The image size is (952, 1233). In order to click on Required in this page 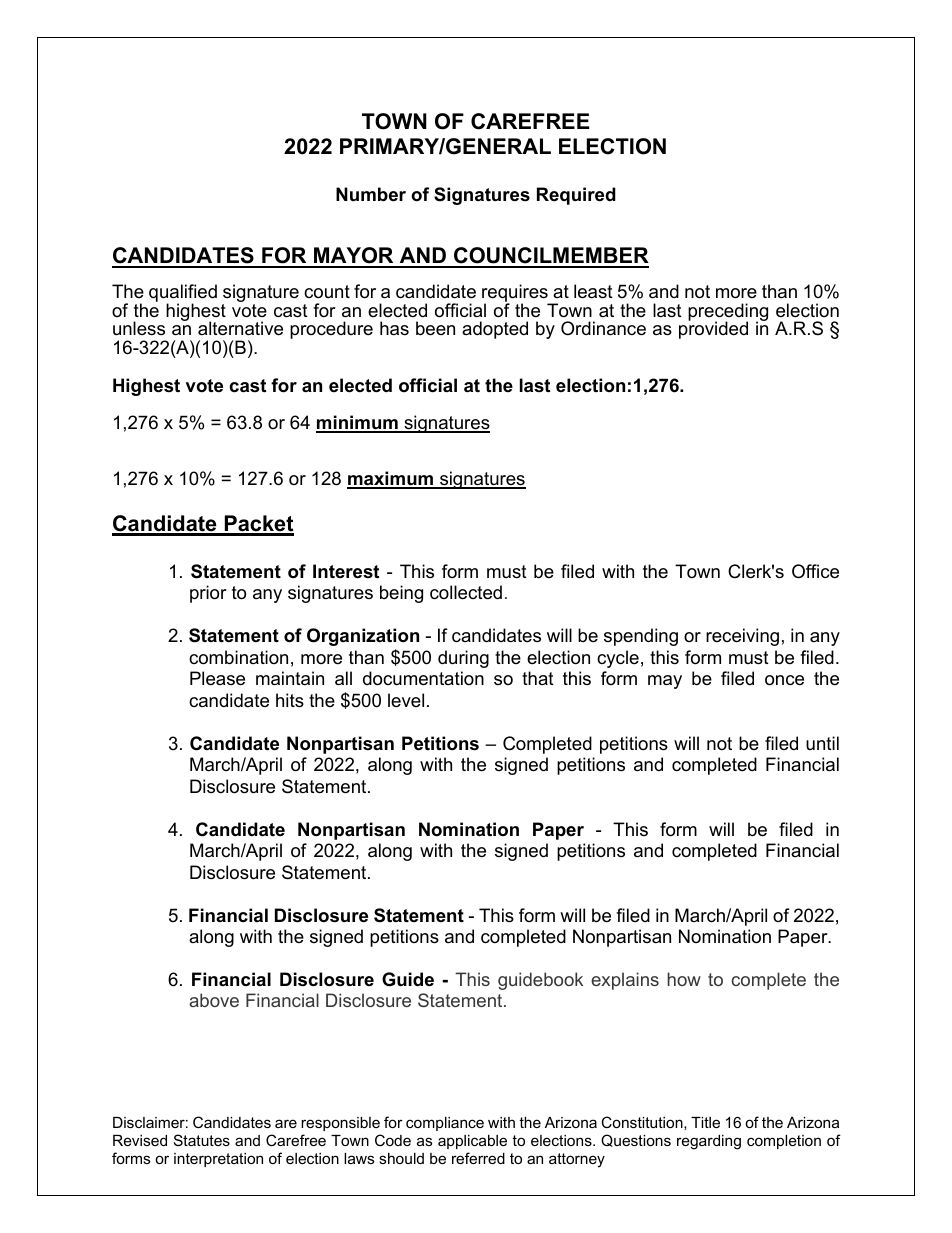, I will do `click(576, 196)`.
